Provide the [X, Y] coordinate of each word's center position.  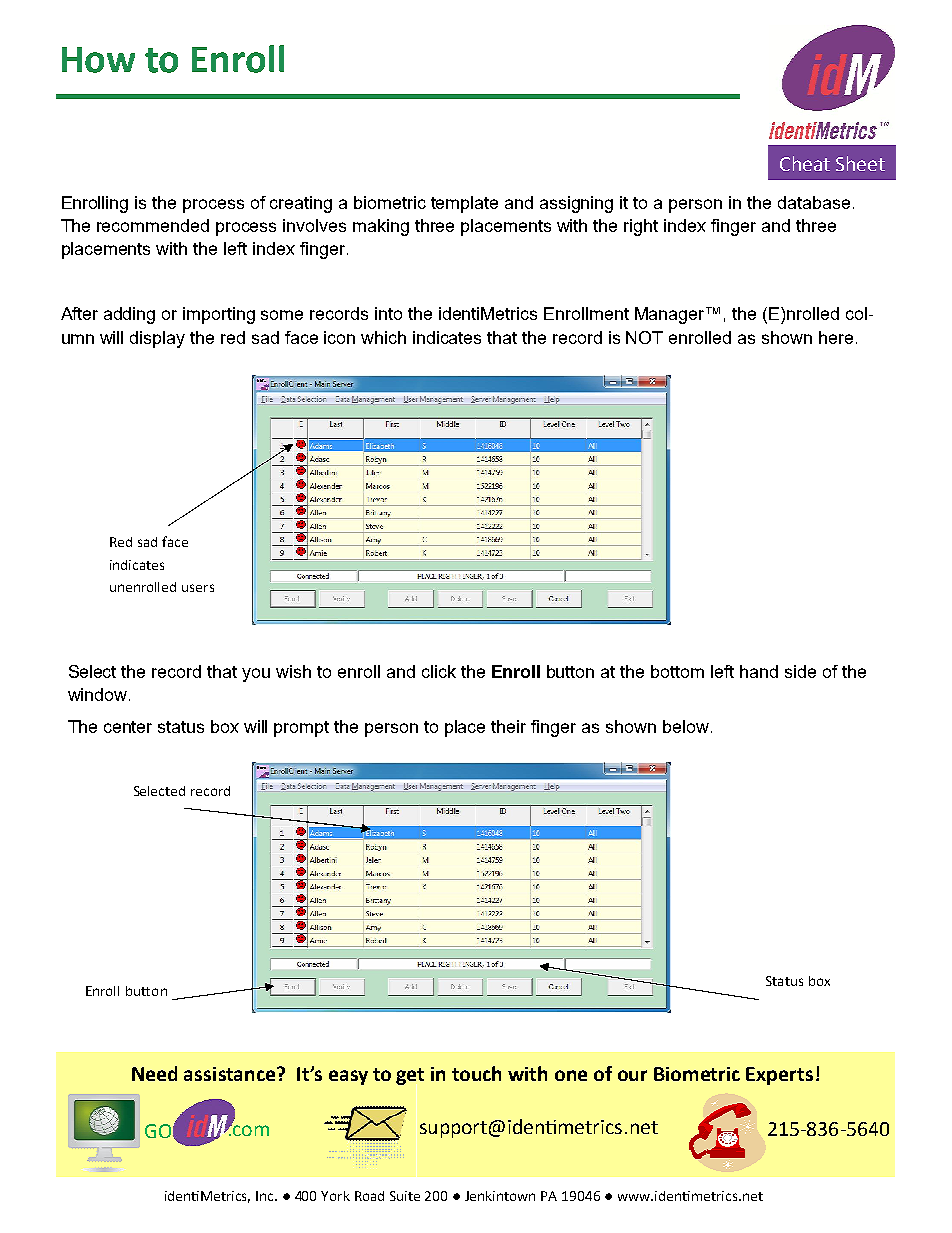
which [383, 337]
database [814, 202]
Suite [405, 1196]
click [439, 671]
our [632, 1075]
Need [154, 1073]
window [99, 694]
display [157, 339]
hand [759, 671]
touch [476, 1073]
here [836, 337]
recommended [153, 225]
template [464, 204]
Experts [779, 1076]
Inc [266, 1196]
